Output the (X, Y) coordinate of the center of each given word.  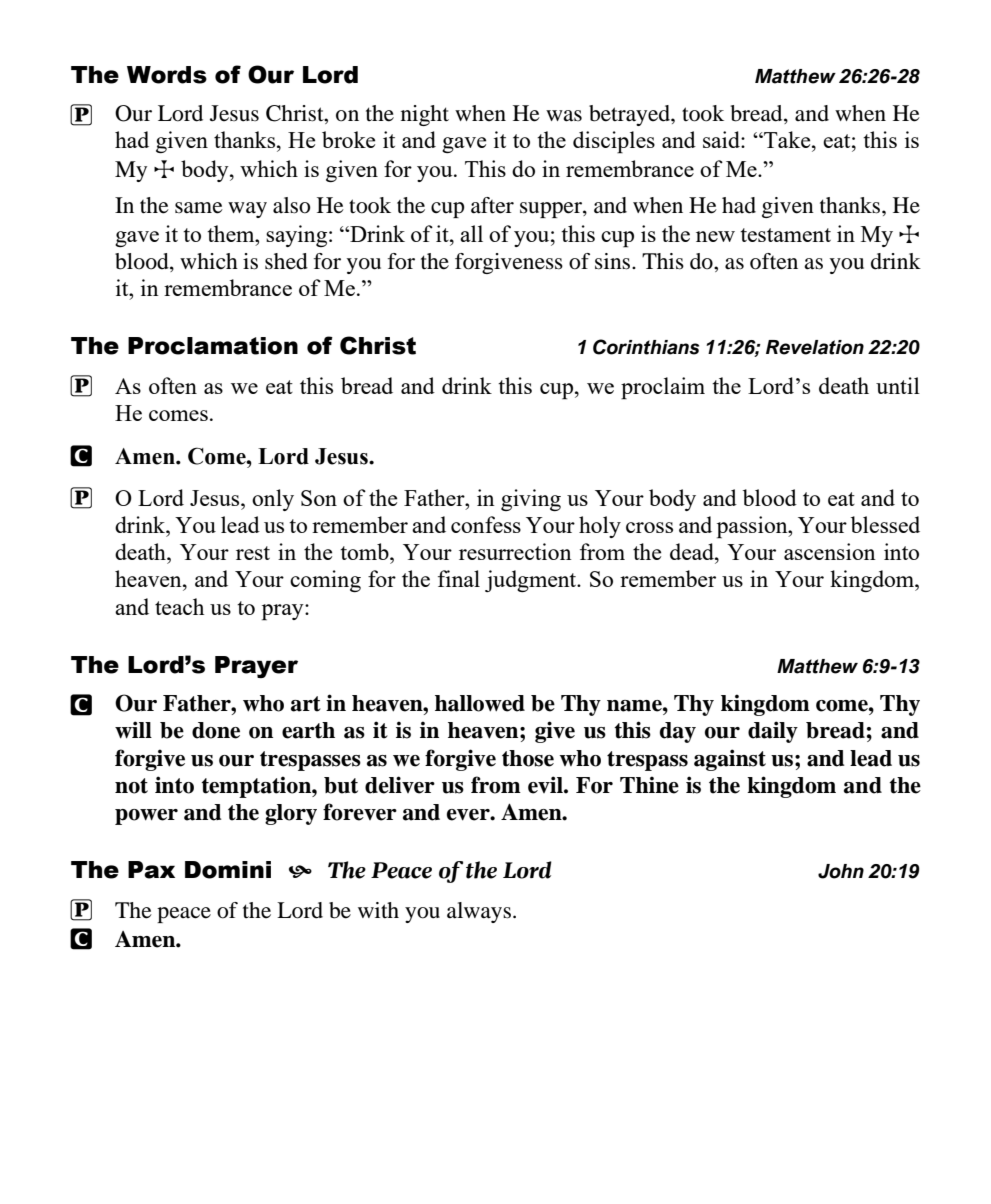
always (479, 912)
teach (179, 606)
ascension (830, 551)
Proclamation (213, 346)
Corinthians (646, 347)
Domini (228, 870)
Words (167, 75)
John (841, 871)
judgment (532, 581)
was (564, 116)
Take (787, 139)
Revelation (815, 347)
